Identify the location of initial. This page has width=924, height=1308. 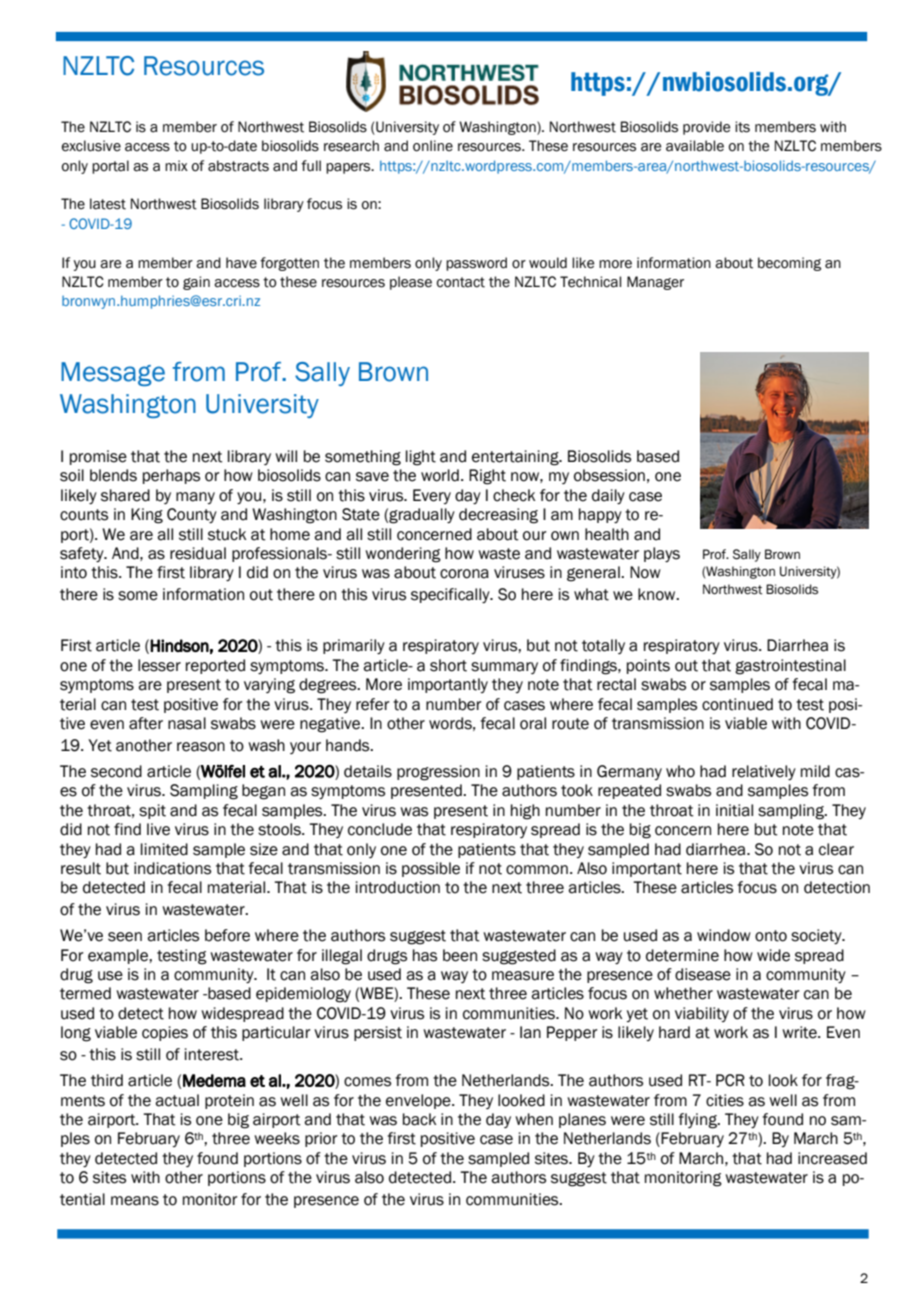
(734, 810).
